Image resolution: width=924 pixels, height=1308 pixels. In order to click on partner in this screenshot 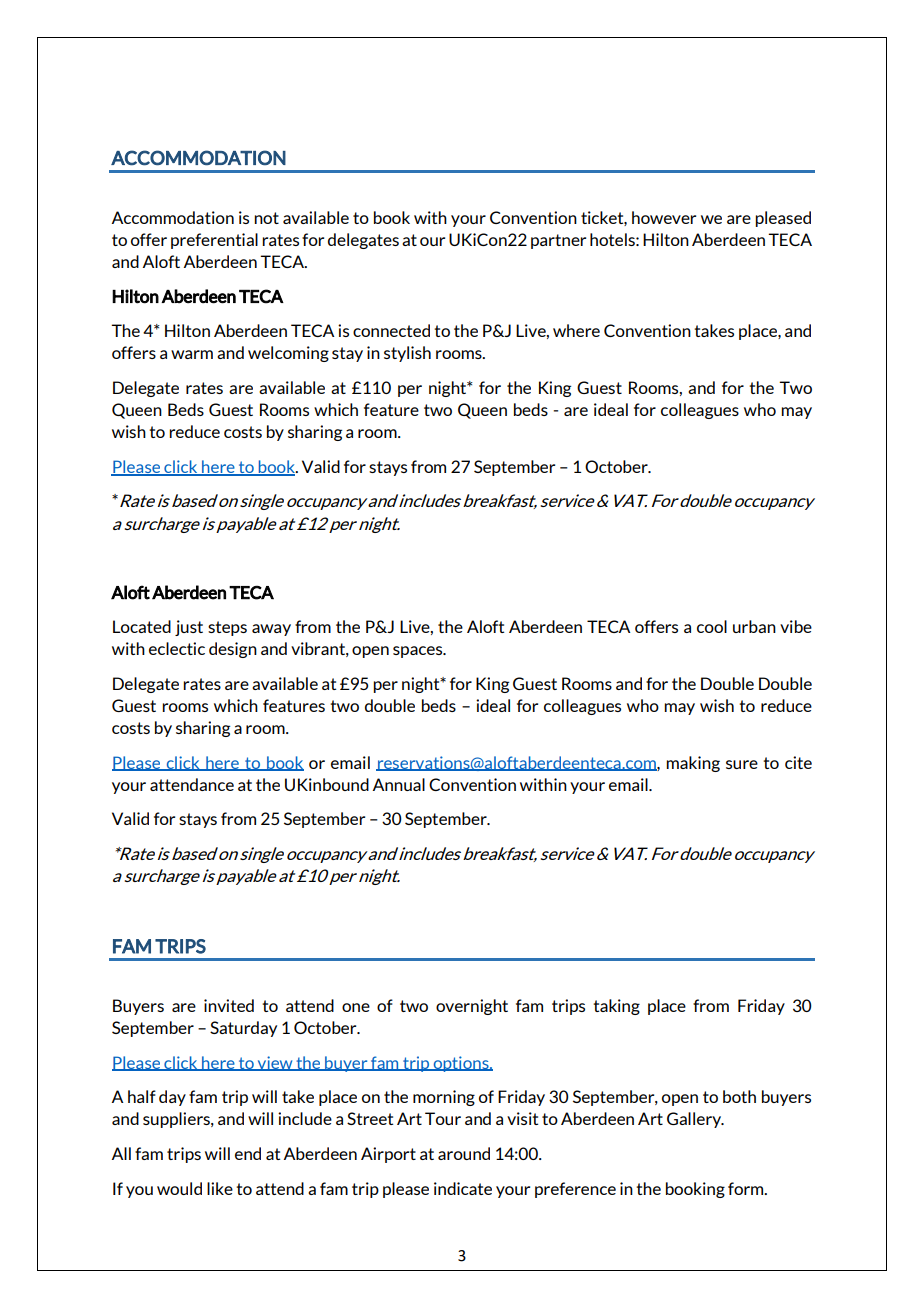, I will do `click(558, 241)`.
